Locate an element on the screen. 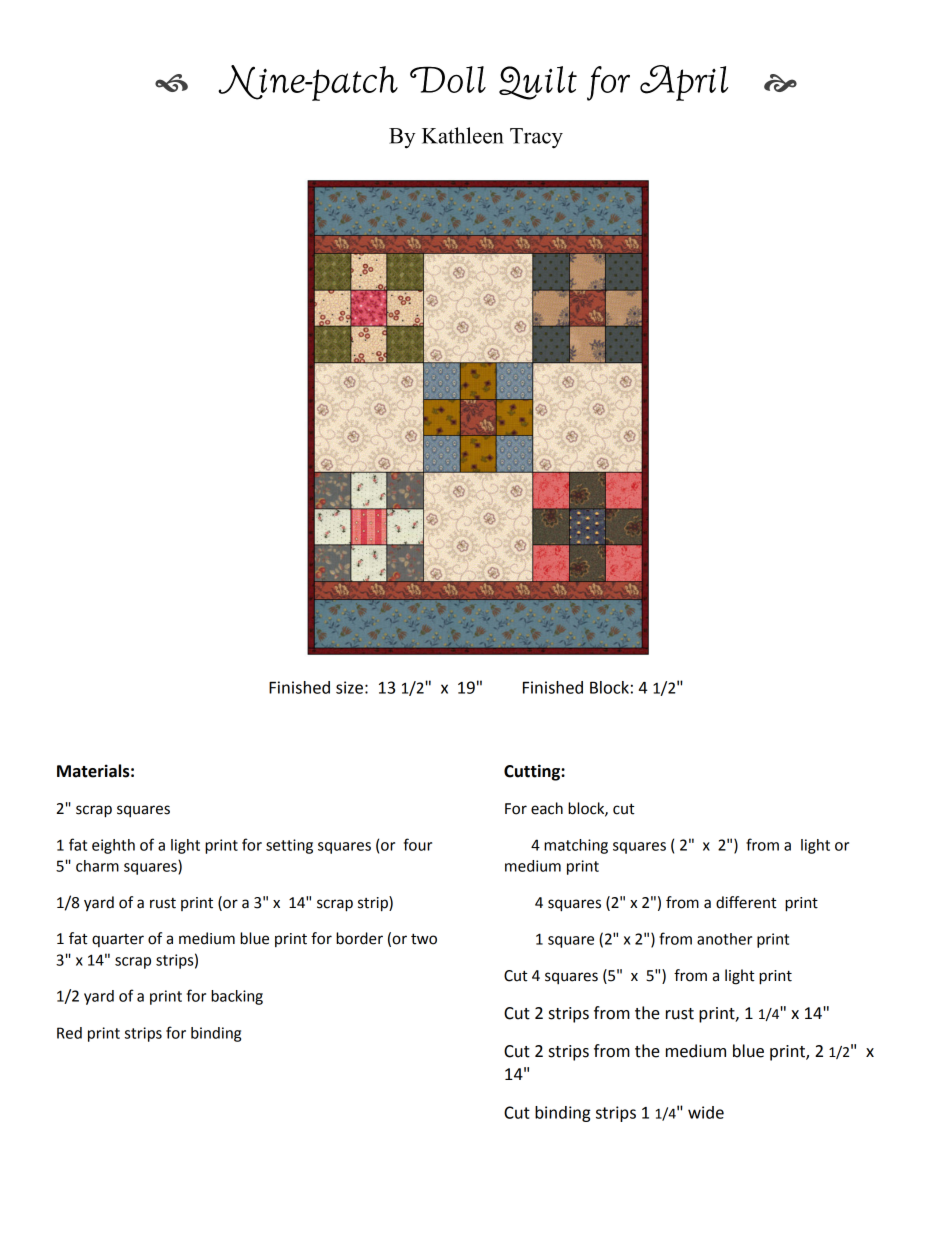  setting is located at coordinates (289, 846).
